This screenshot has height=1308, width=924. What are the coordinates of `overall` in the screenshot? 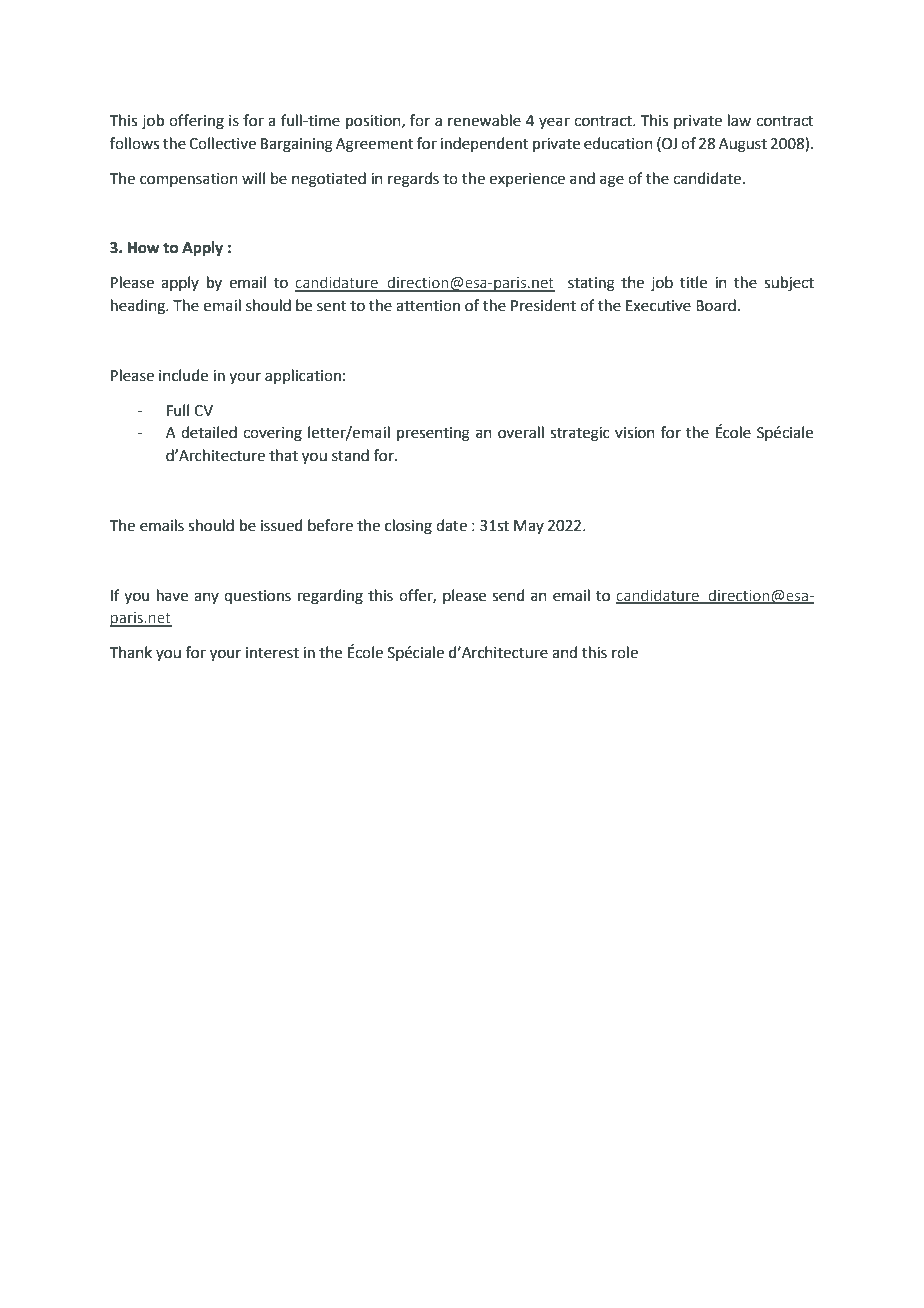 It's located at (521, 432).
